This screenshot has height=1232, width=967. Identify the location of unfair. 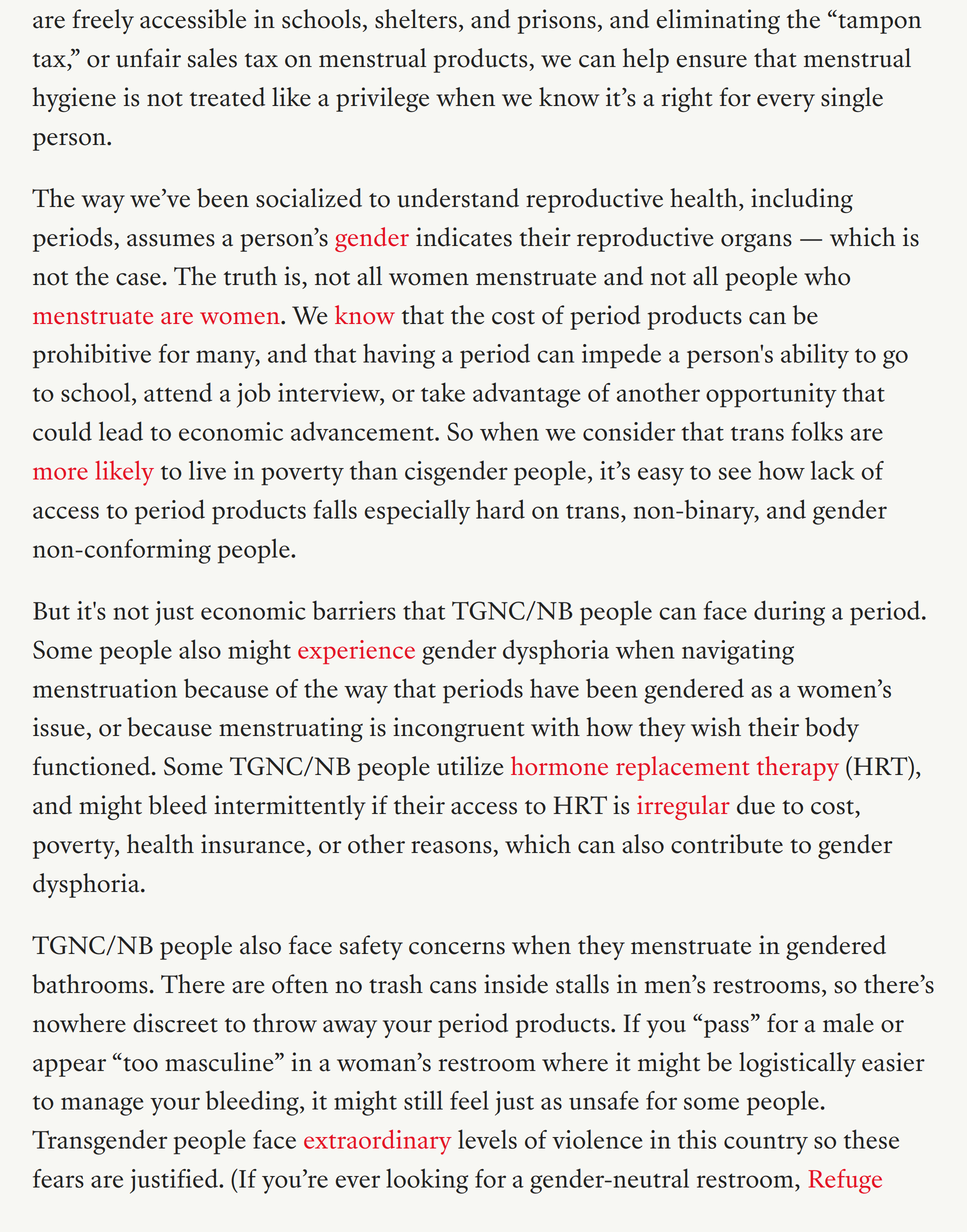
(148, 58).
